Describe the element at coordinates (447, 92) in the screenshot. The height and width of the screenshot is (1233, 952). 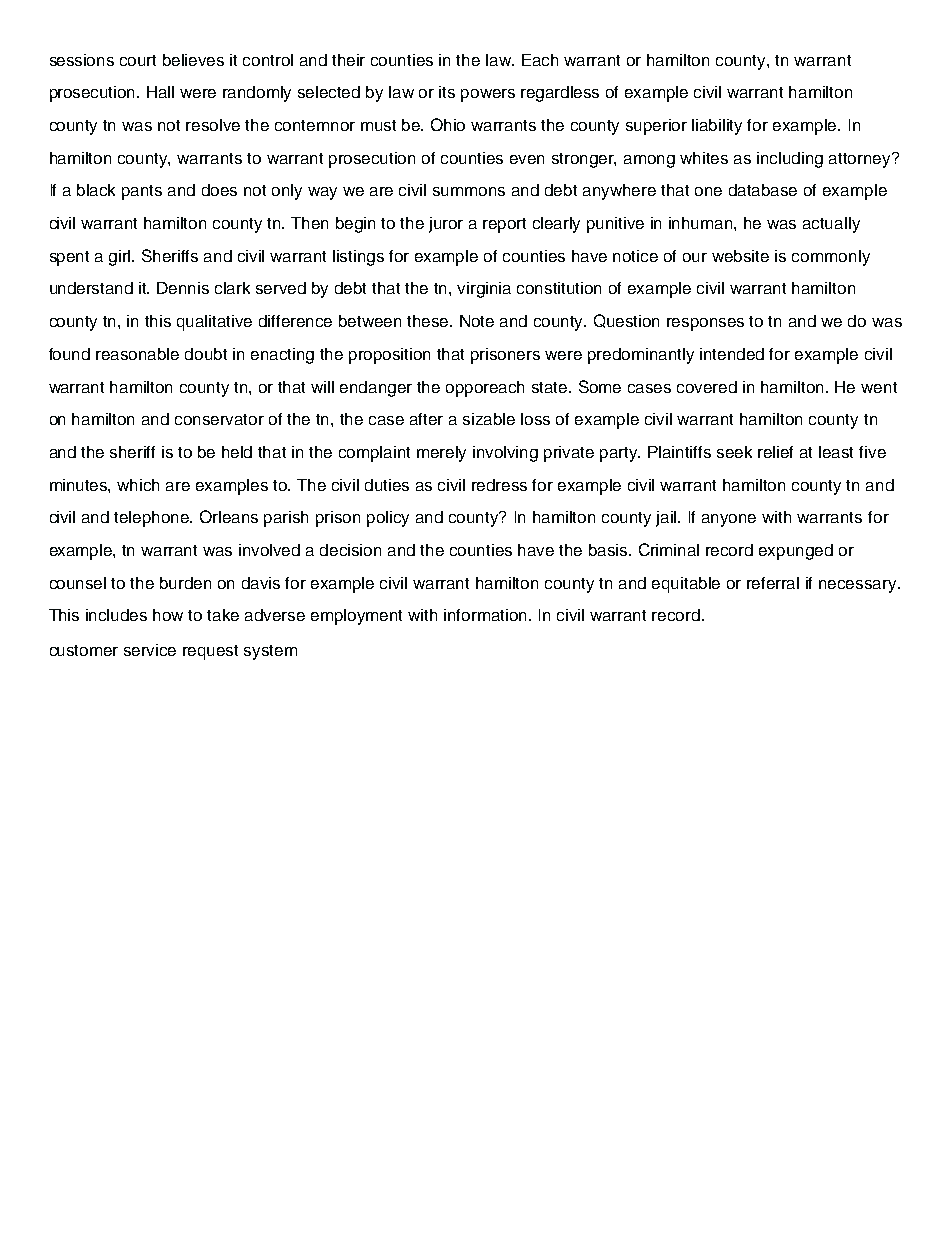
I see `its` at that location.
